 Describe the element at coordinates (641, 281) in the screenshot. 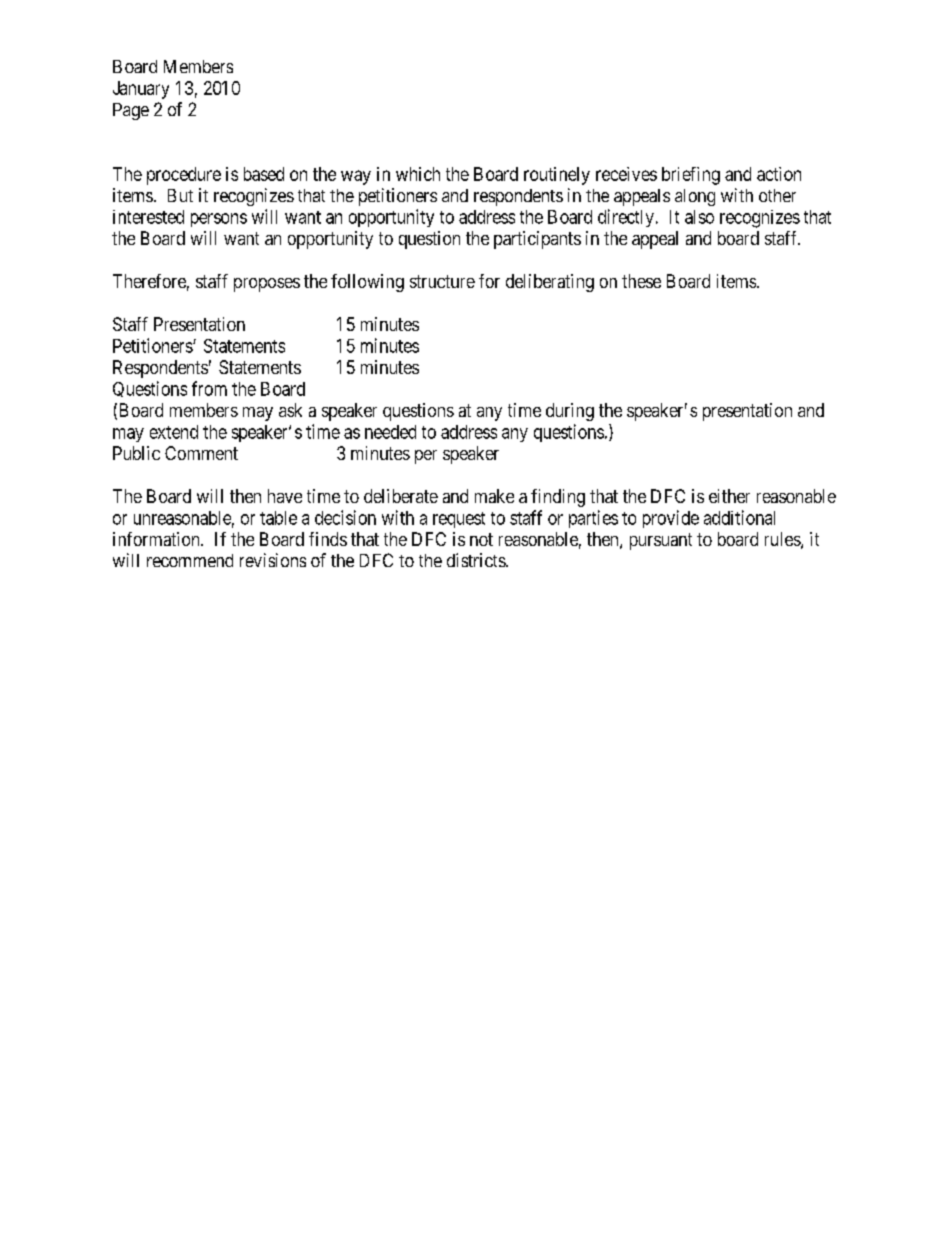

I see `these` at that location.
